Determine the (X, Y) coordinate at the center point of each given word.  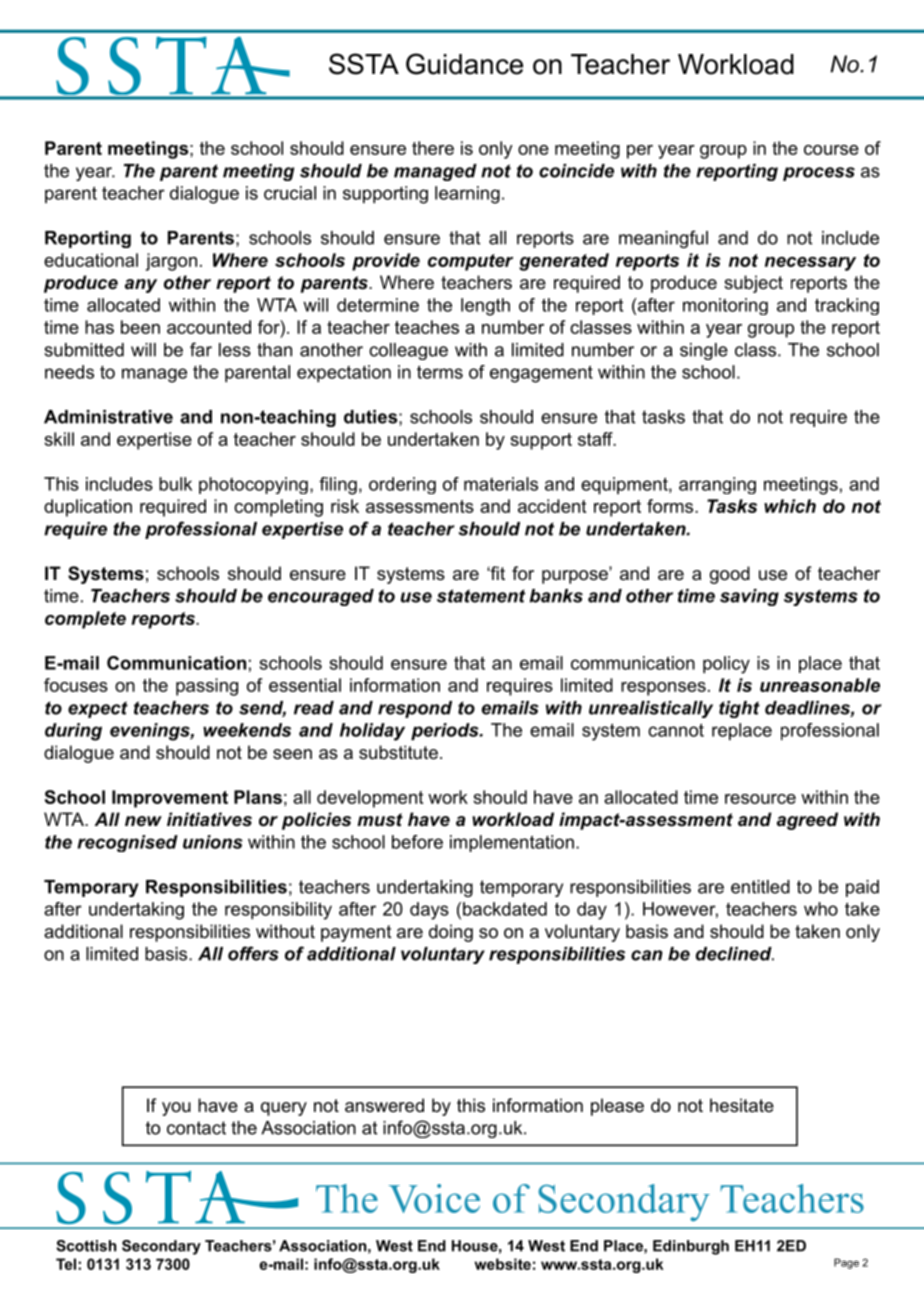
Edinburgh (691, 1247)
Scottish (86, 1246)
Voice (434, 1198)
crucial (290, 193)
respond (415, 709)
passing (207, 687)
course (831, 150)
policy (726, 665)
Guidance (464, 64)
